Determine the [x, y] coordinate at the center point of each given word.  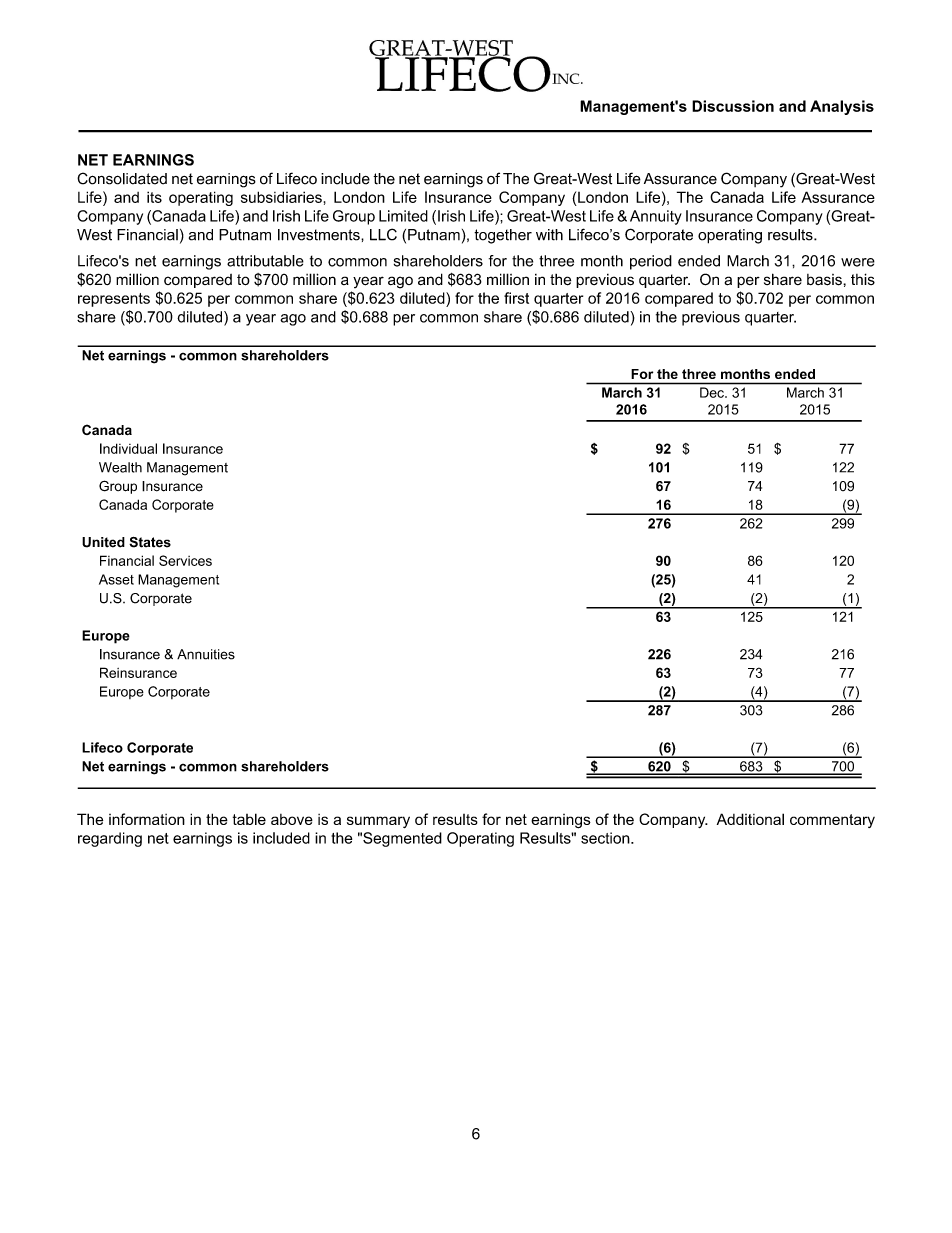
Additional [750, 819]
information [147, 819]
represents [114, 300]
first [516, 298]
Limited [403, 216]
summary [378, 822]
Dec [713, 392]
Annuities [206, 654]
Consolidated [122, 178]
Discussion [733, 106]
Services [185, 560]
